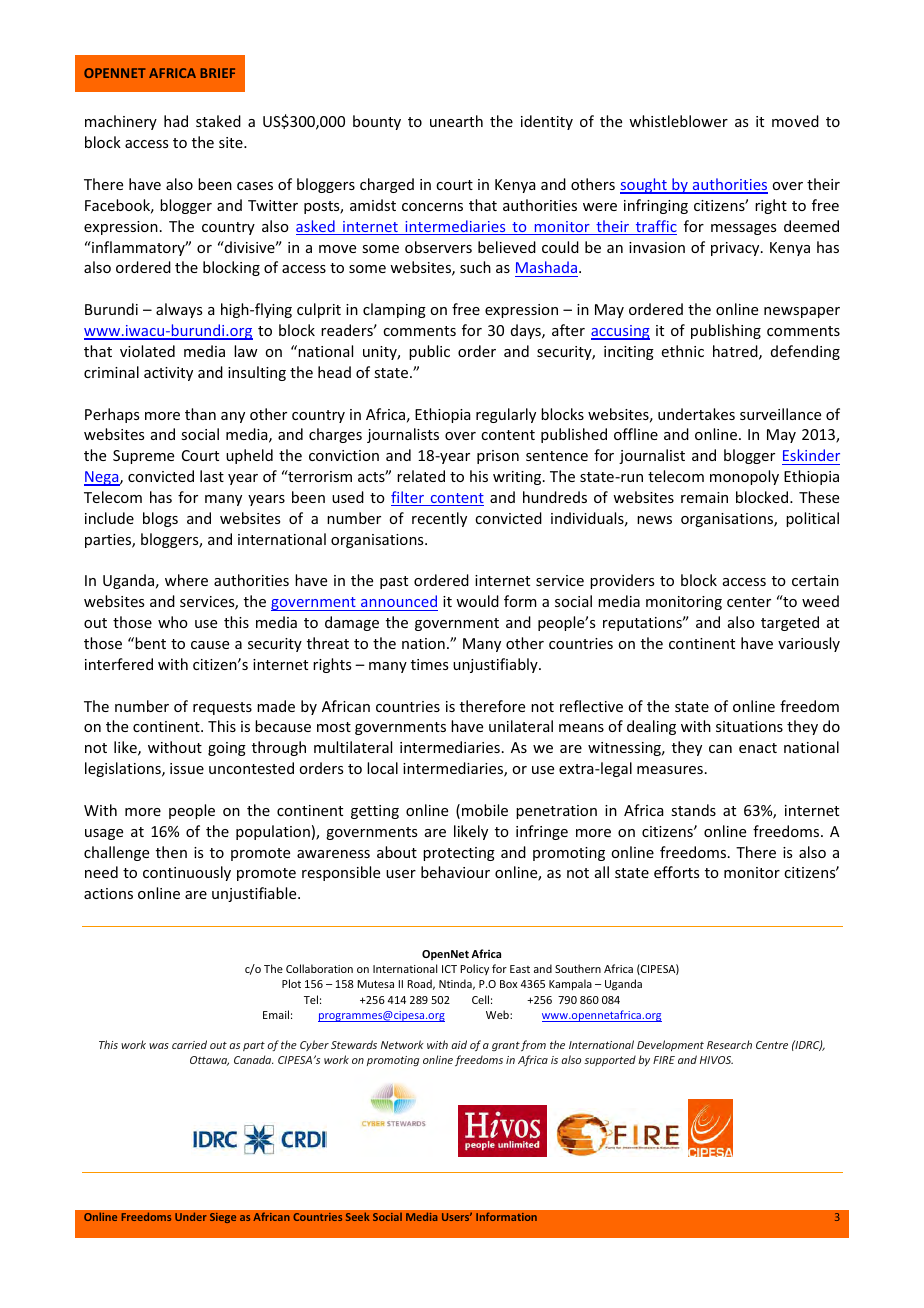  Describe the element at coordinates (498, 457) in the screenshot. I see `prison` at that location.
